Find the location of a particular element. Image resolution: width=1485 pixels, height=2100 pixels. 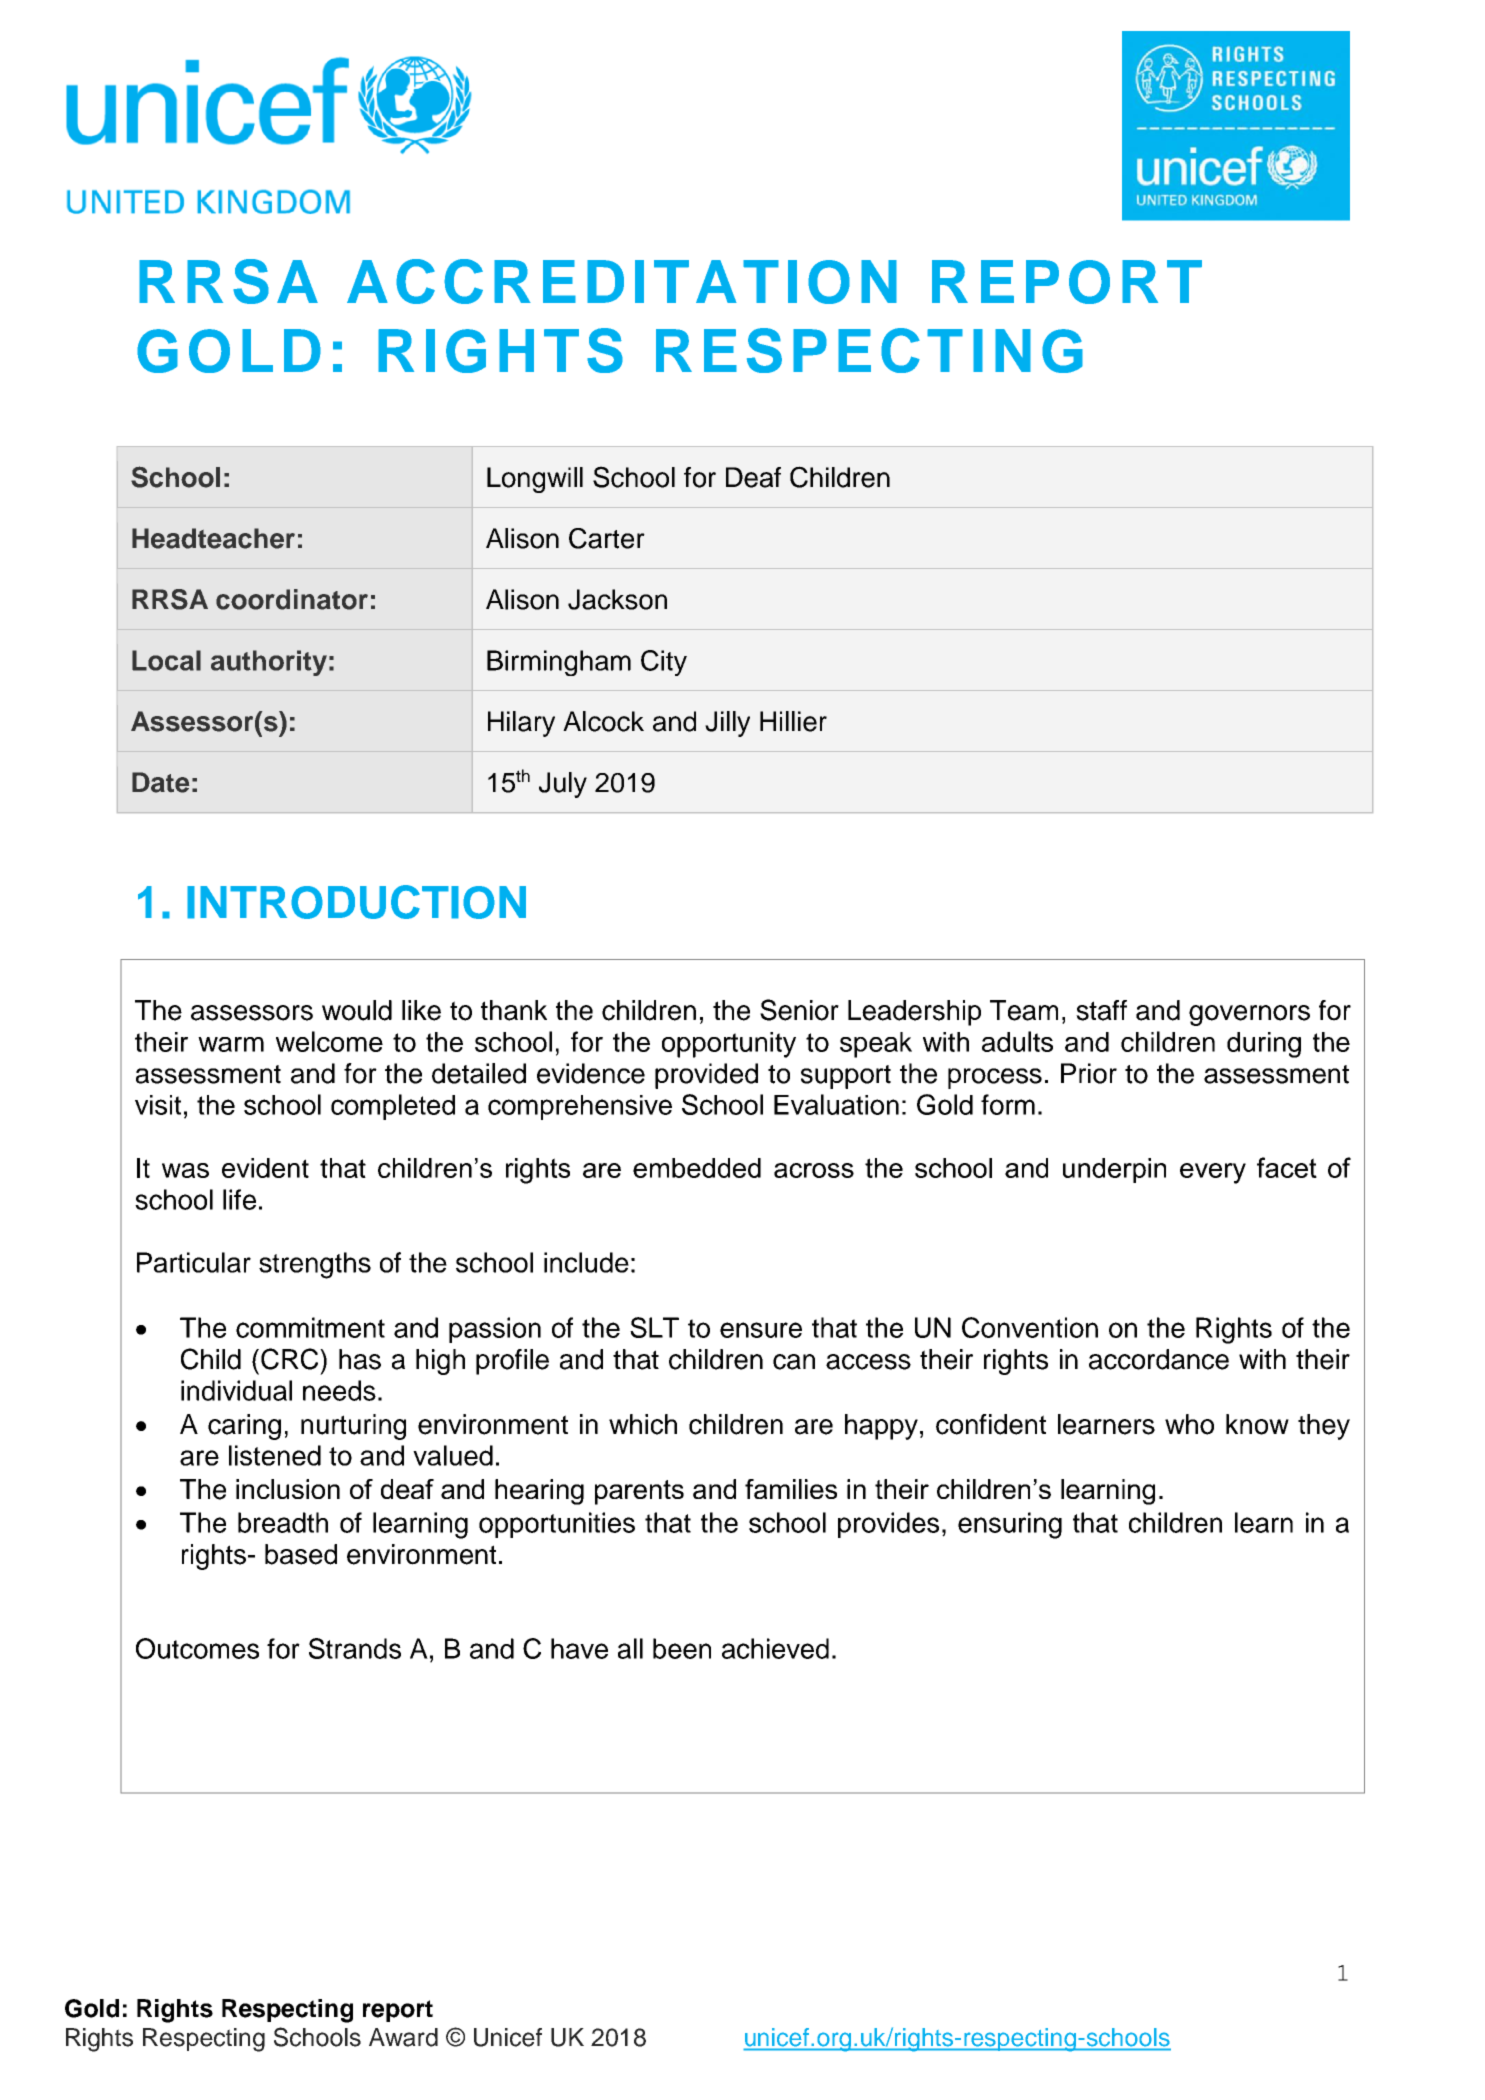

ACCREDITATION is located at coordinates (622, 281).
